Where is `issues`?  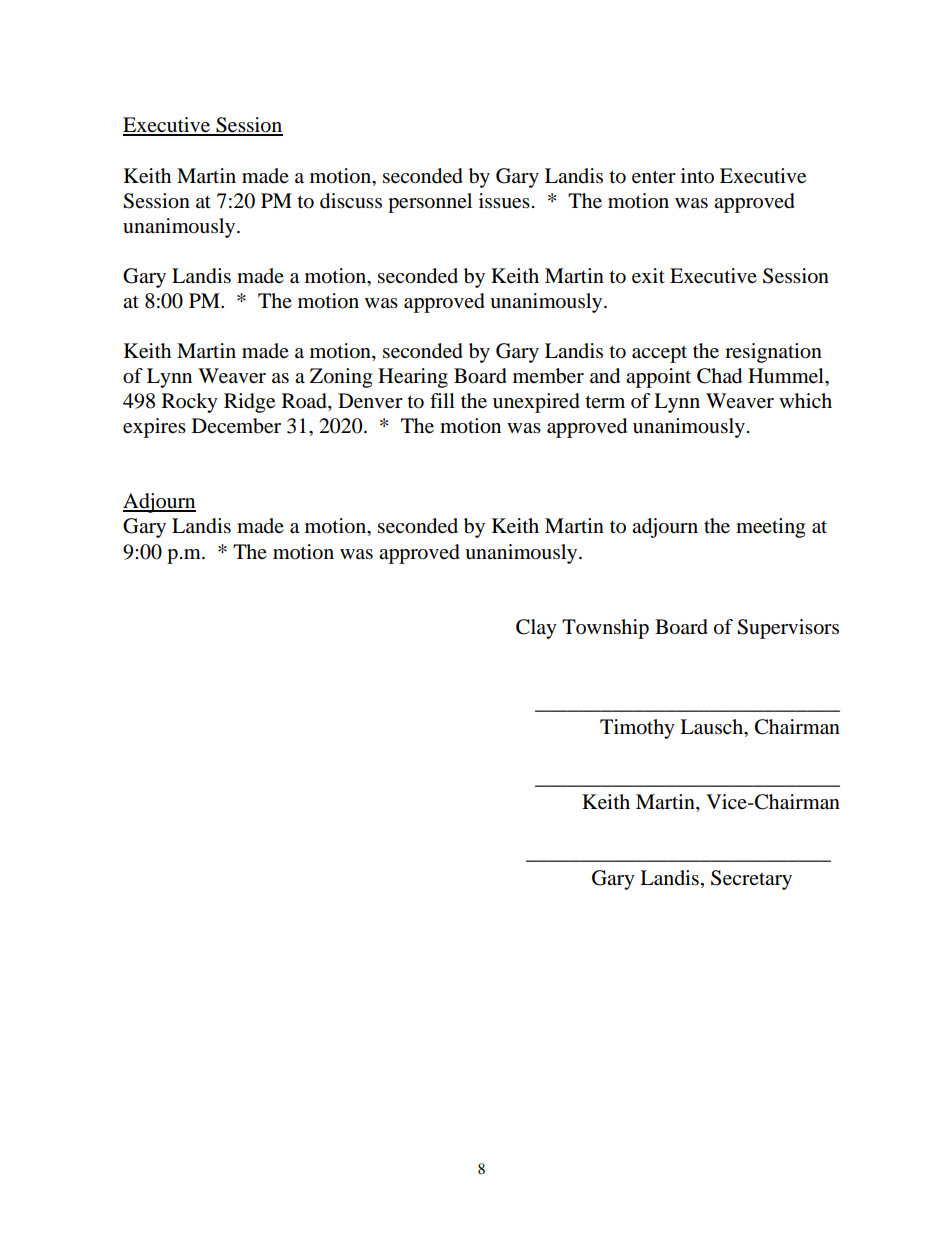
issues is located at coordinates (504, 201).
